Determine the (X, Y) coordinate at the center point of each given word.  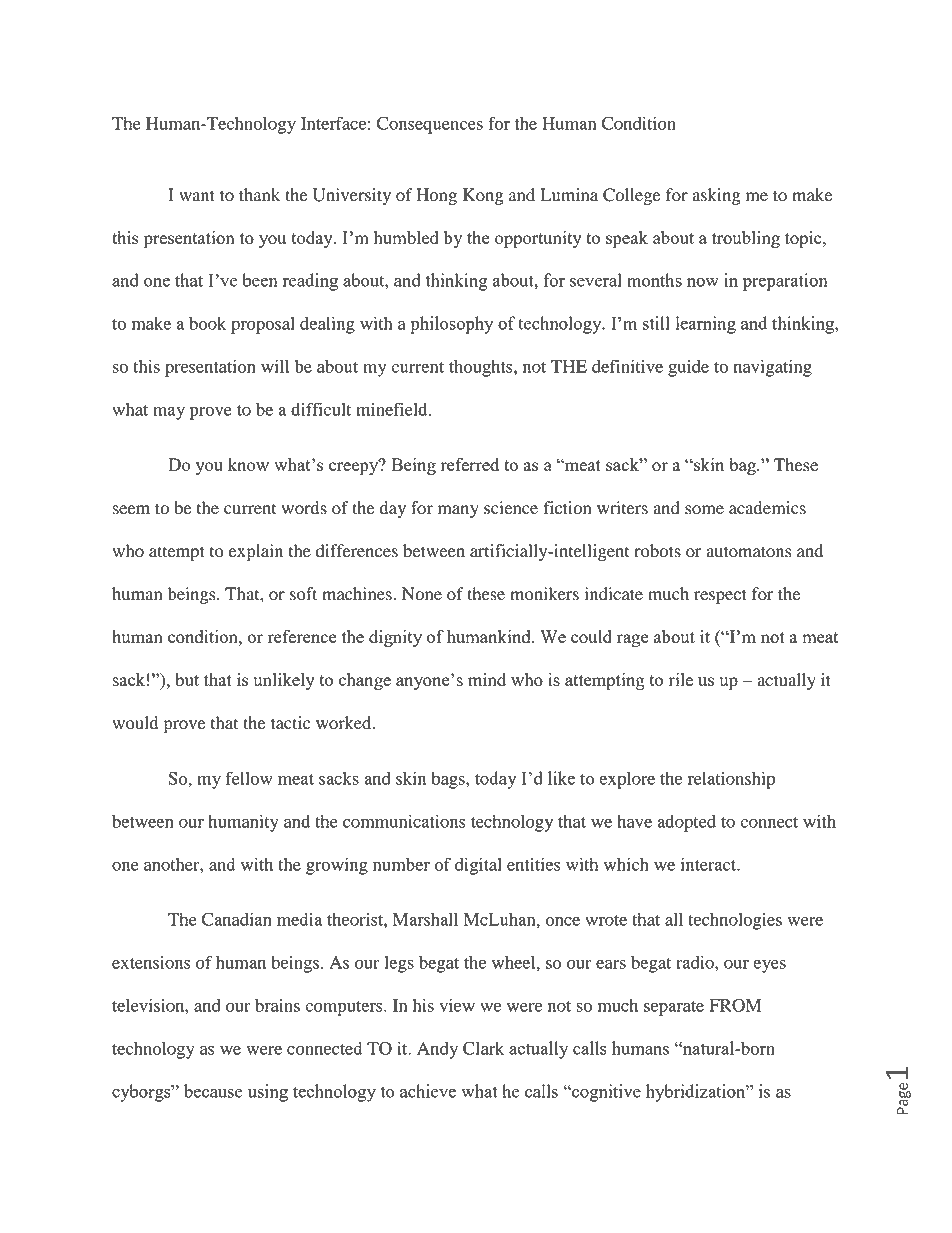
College (632, 196)
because (213, 1091)
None (422, 594)
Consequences (430, 125)
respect (720, 596)
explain (256, 552)
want (197, 195)
